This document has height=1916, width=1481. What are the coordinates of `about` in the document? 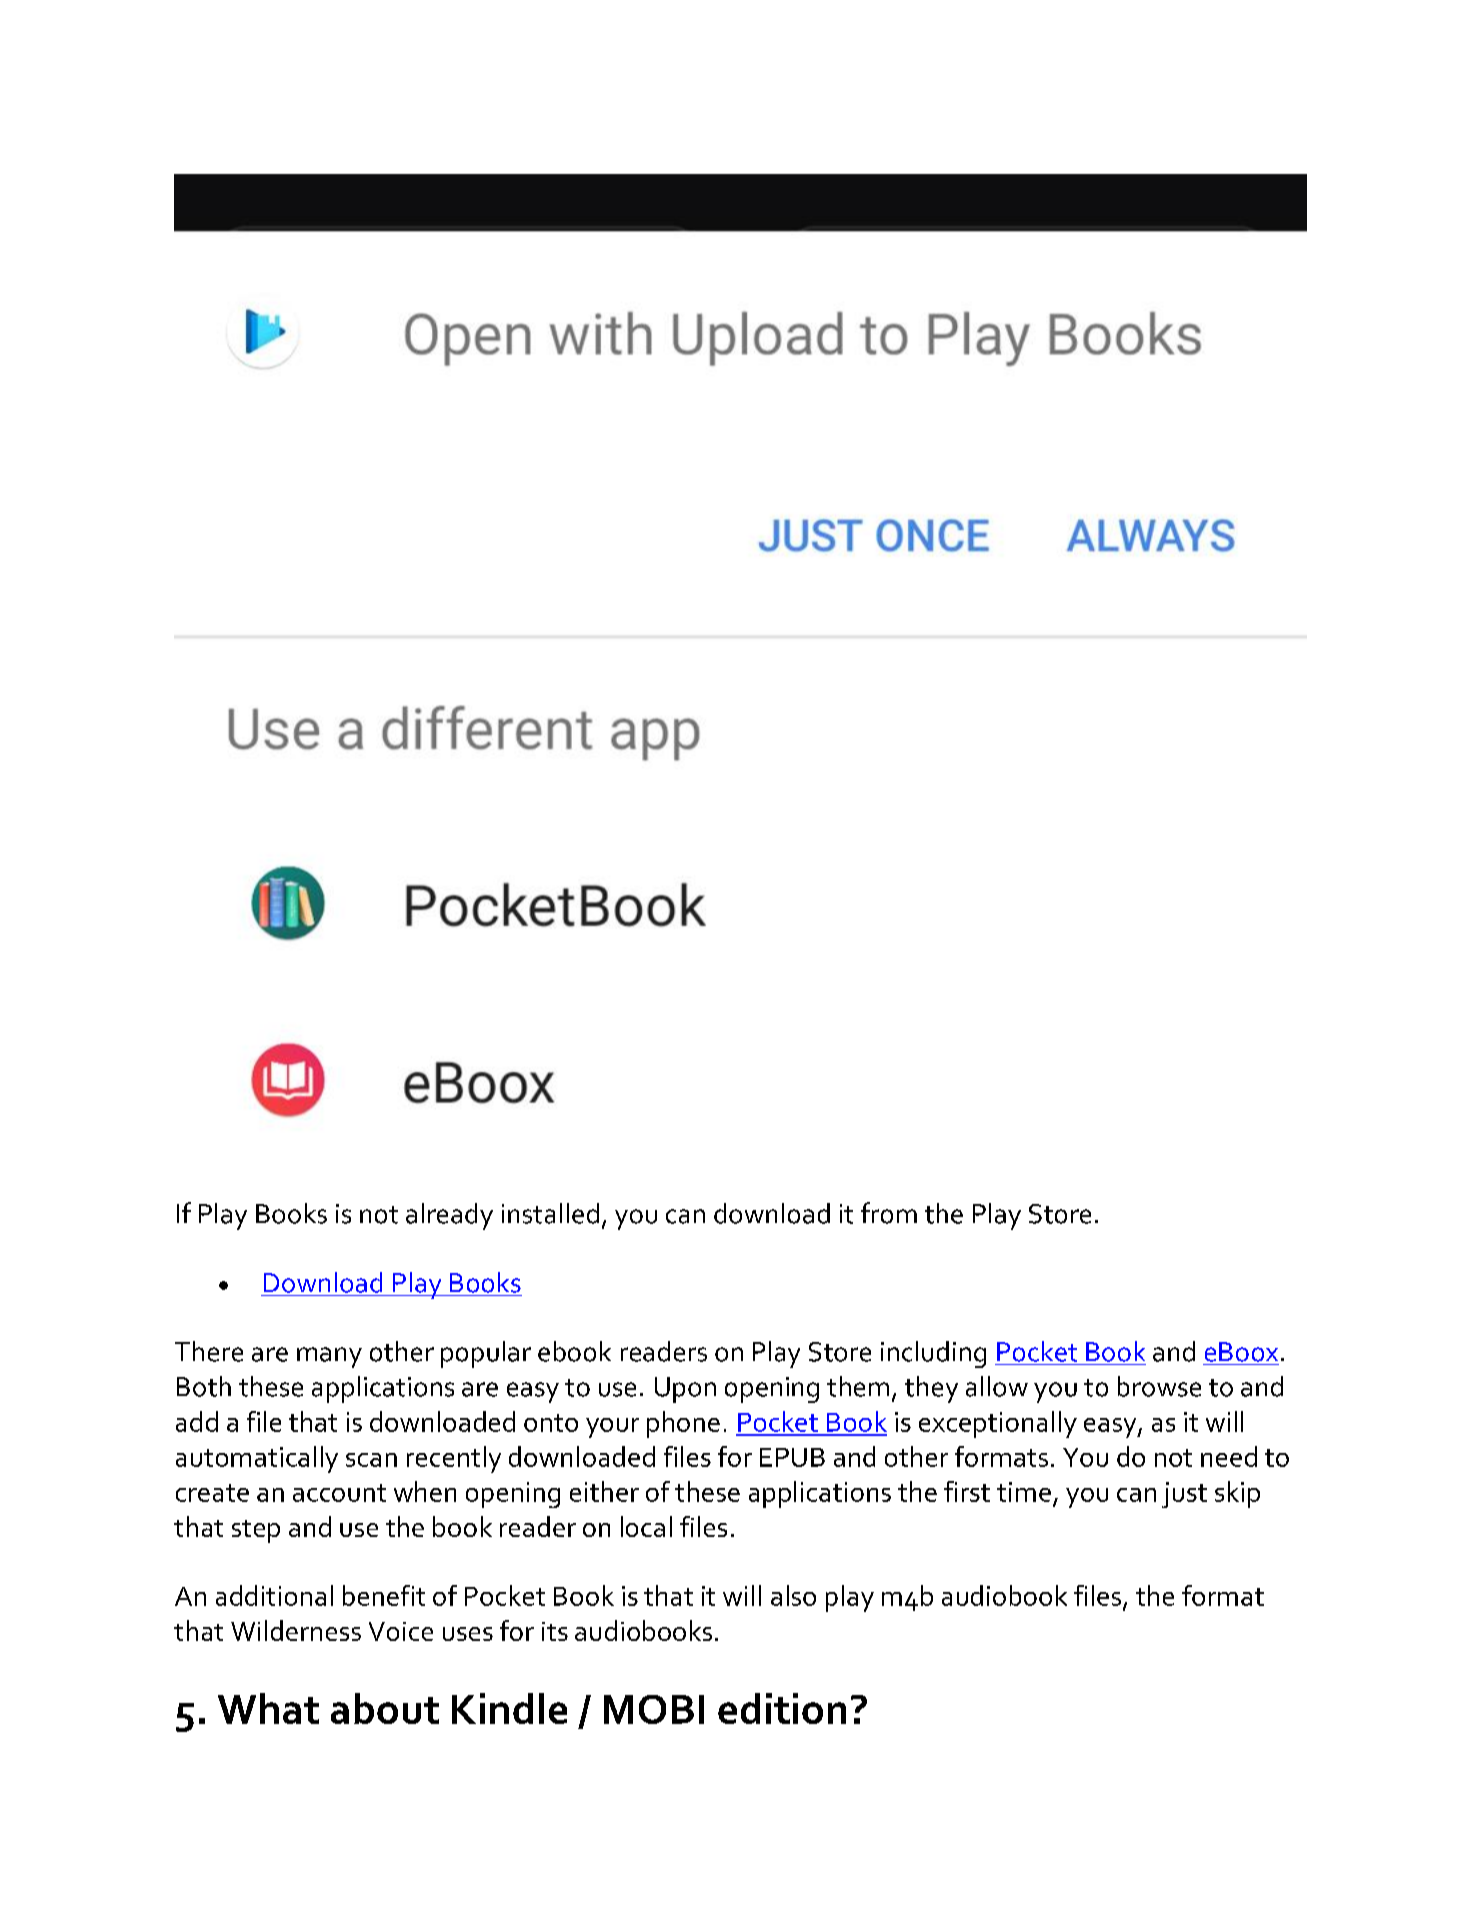 It's located at (385, 1708).
